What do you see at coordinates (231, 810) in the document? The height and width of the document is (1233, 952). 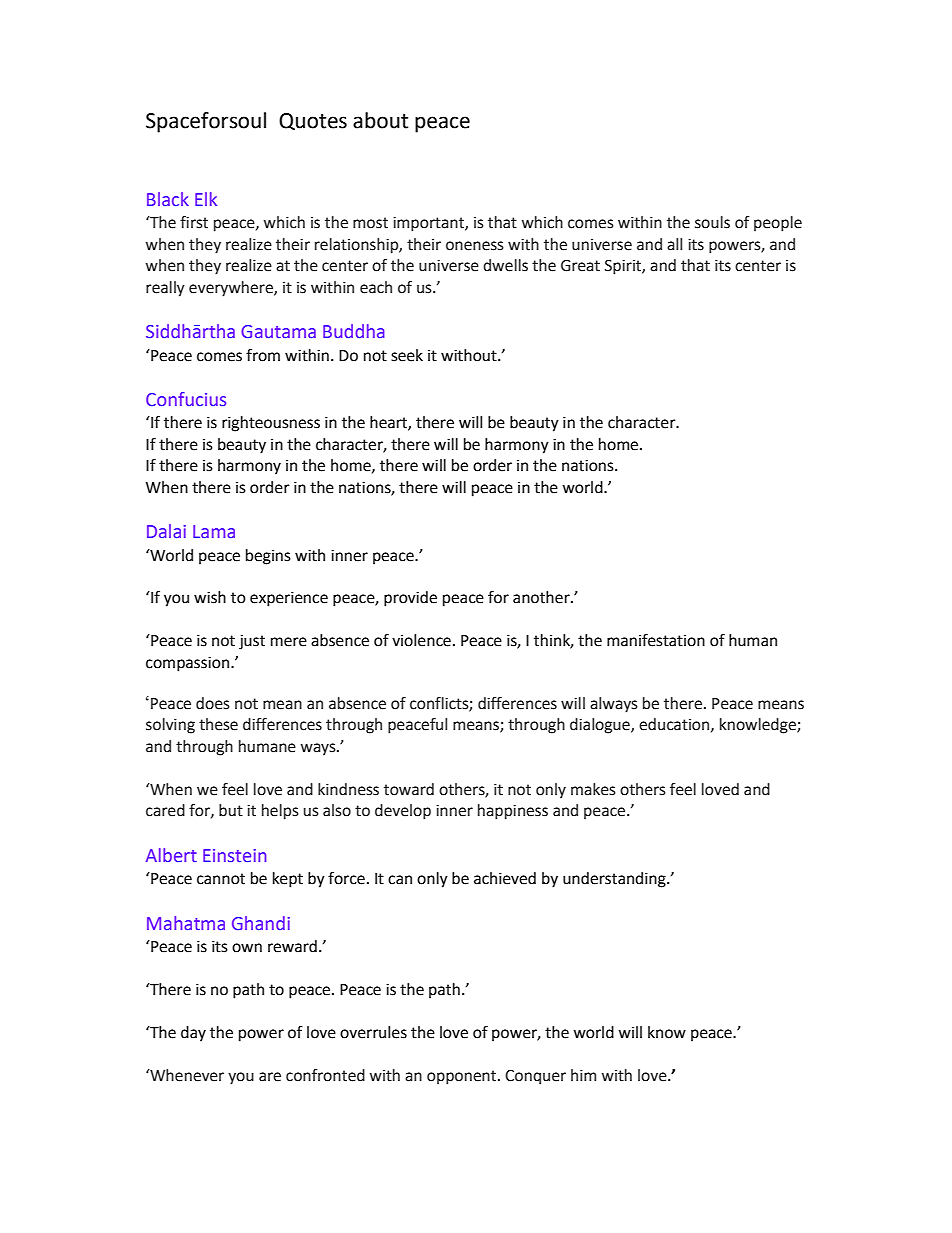 I see `but` at bounding box center [231, 810].
